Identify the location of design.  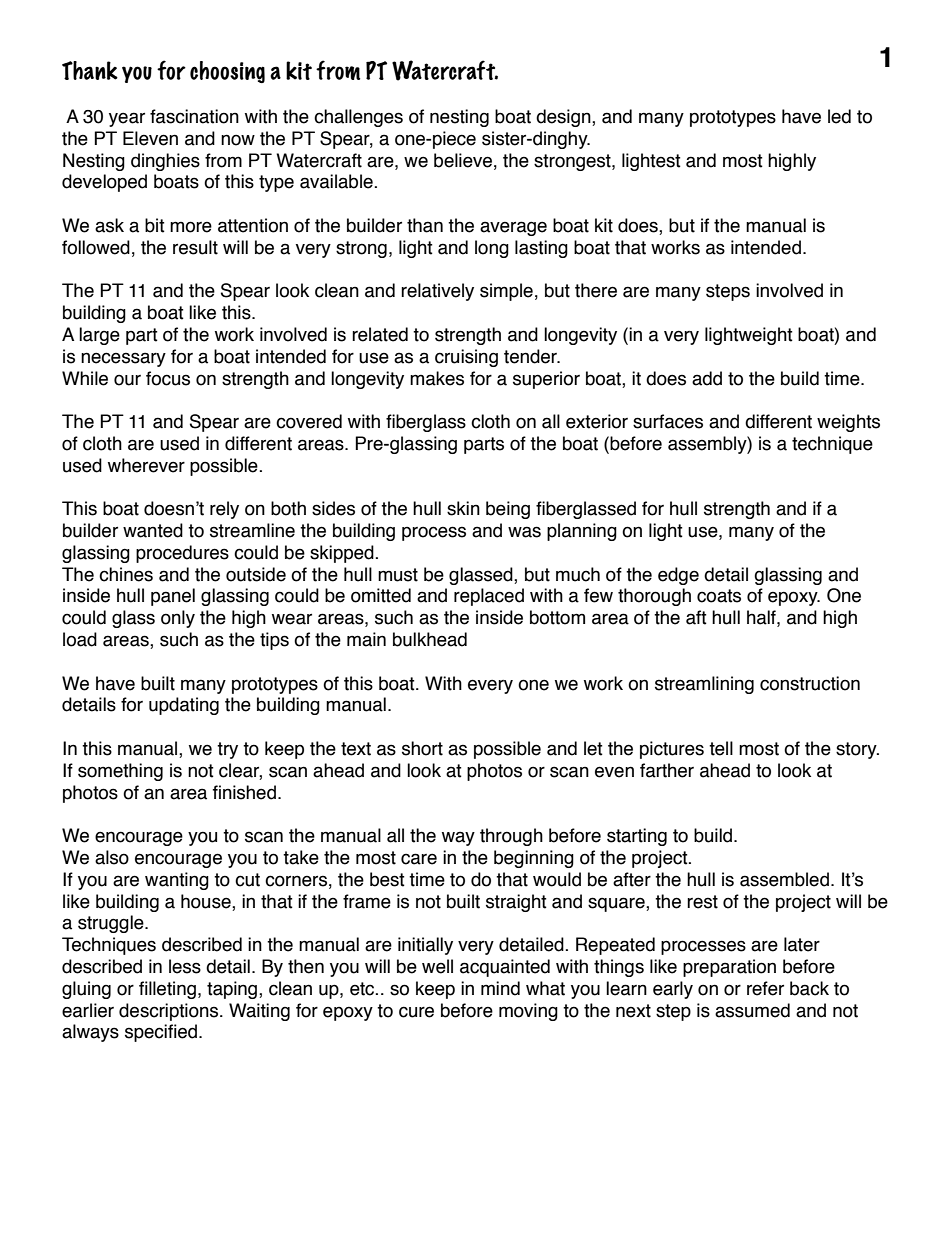
(564, 118).
